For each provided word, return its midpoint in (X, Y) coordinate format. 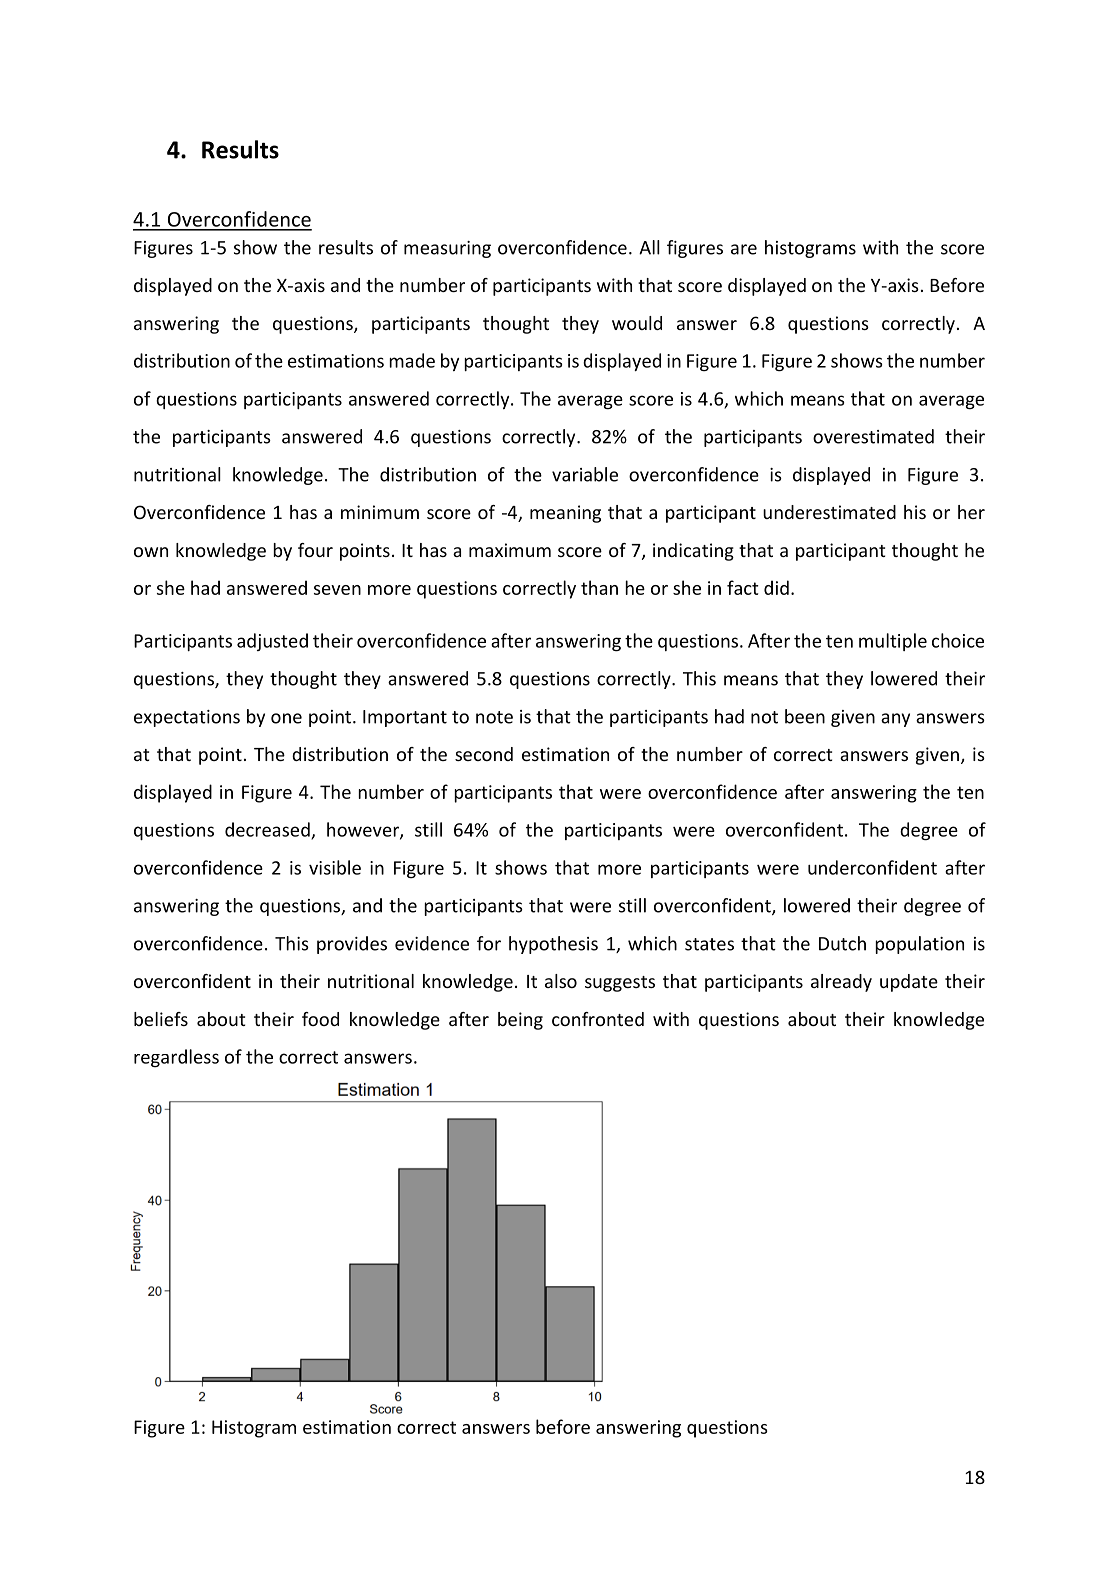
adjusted (272, 642)
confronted (598, 1019)
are (744, 249)
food (320, 1019)
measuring (447, 249)
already (841, 983)
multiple (893, 642)
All (649, 247)
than (599, 587)
